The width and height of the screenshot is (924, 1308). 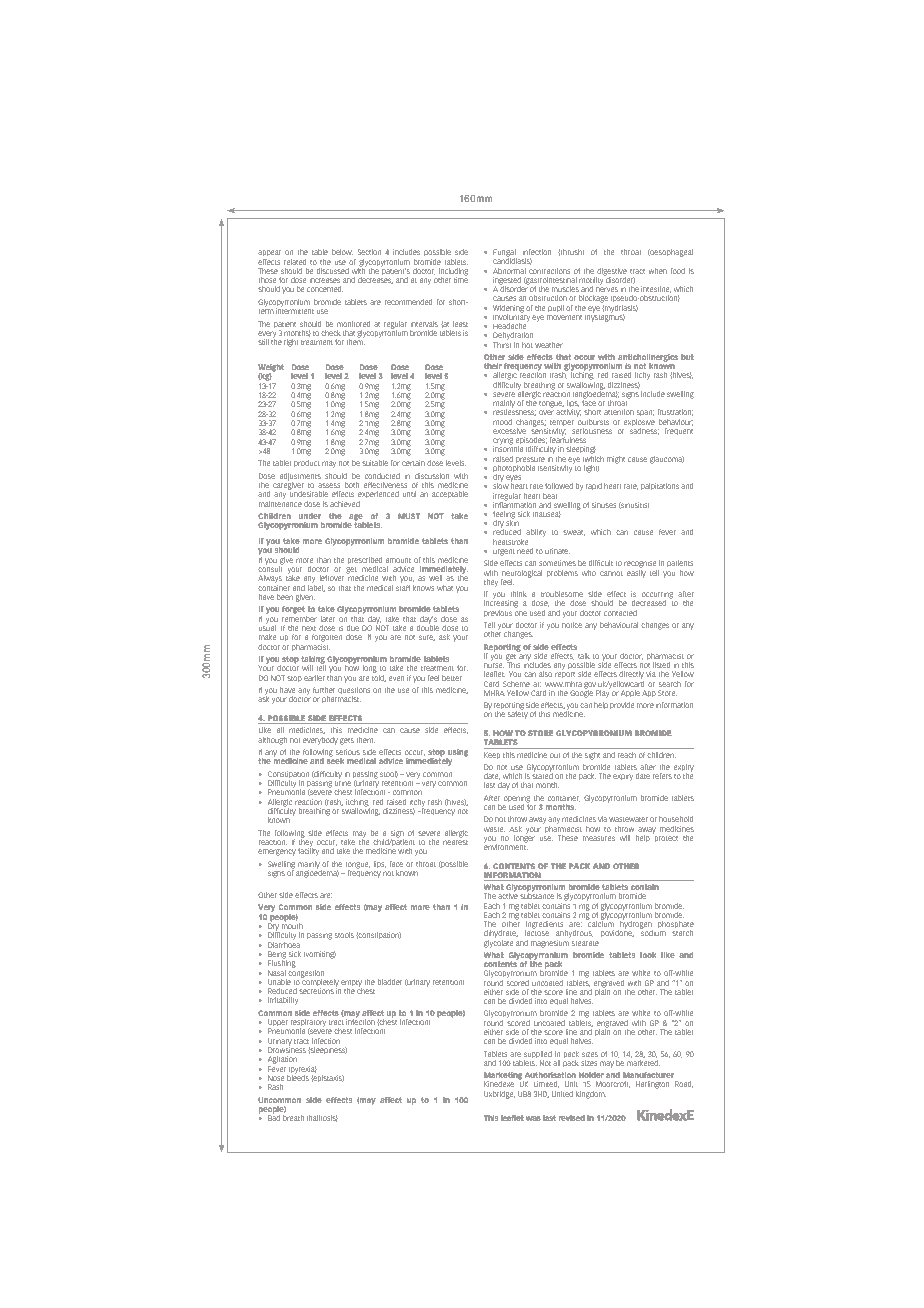 I want to click on emergency, so click(x=277, y=852).
